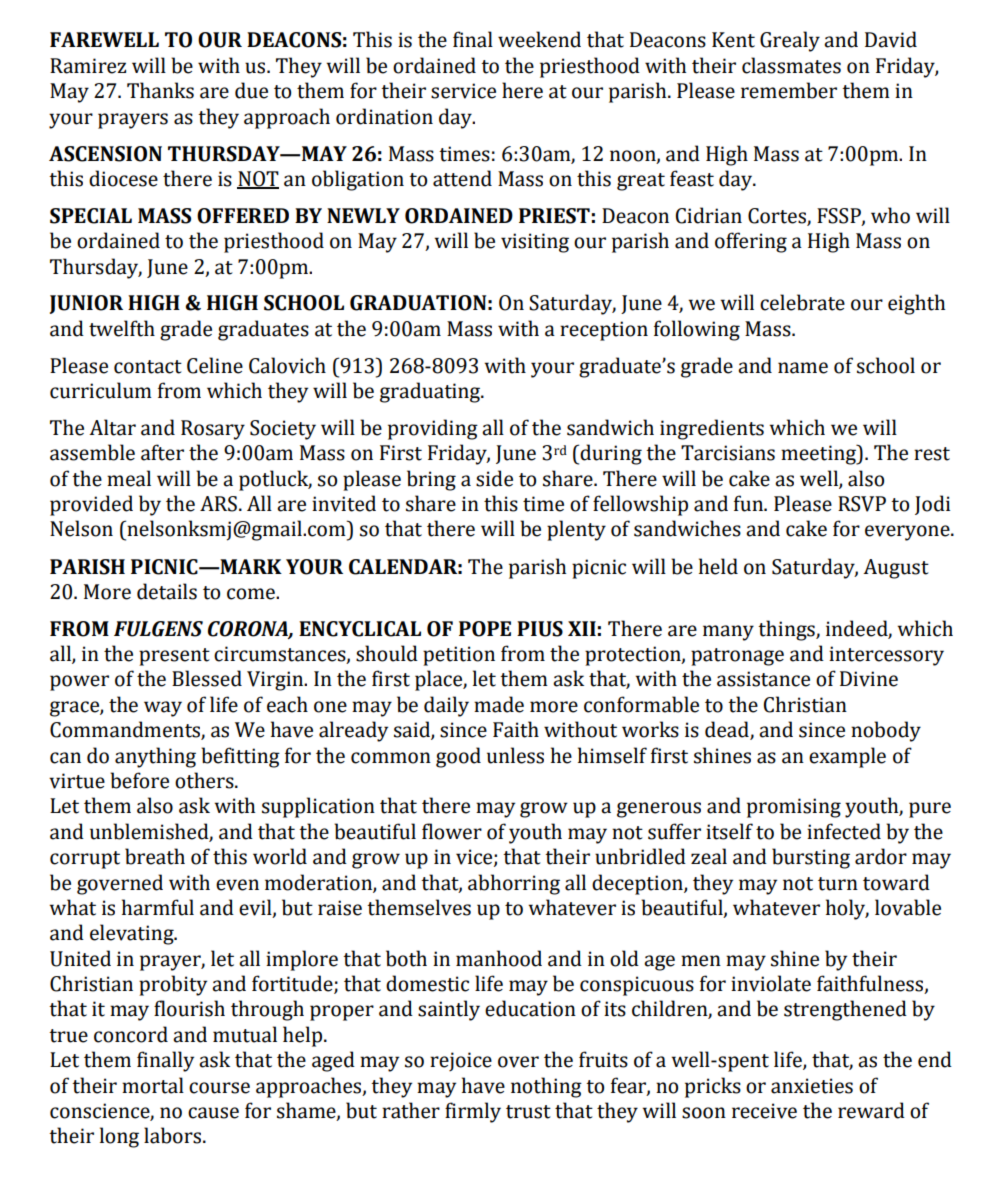 The height and width of the screenshot is (1204, 991). What do you see at coordinates (473, 1112) in the screenshot?
I see `firmly` at bounding box center [473, 1112].
